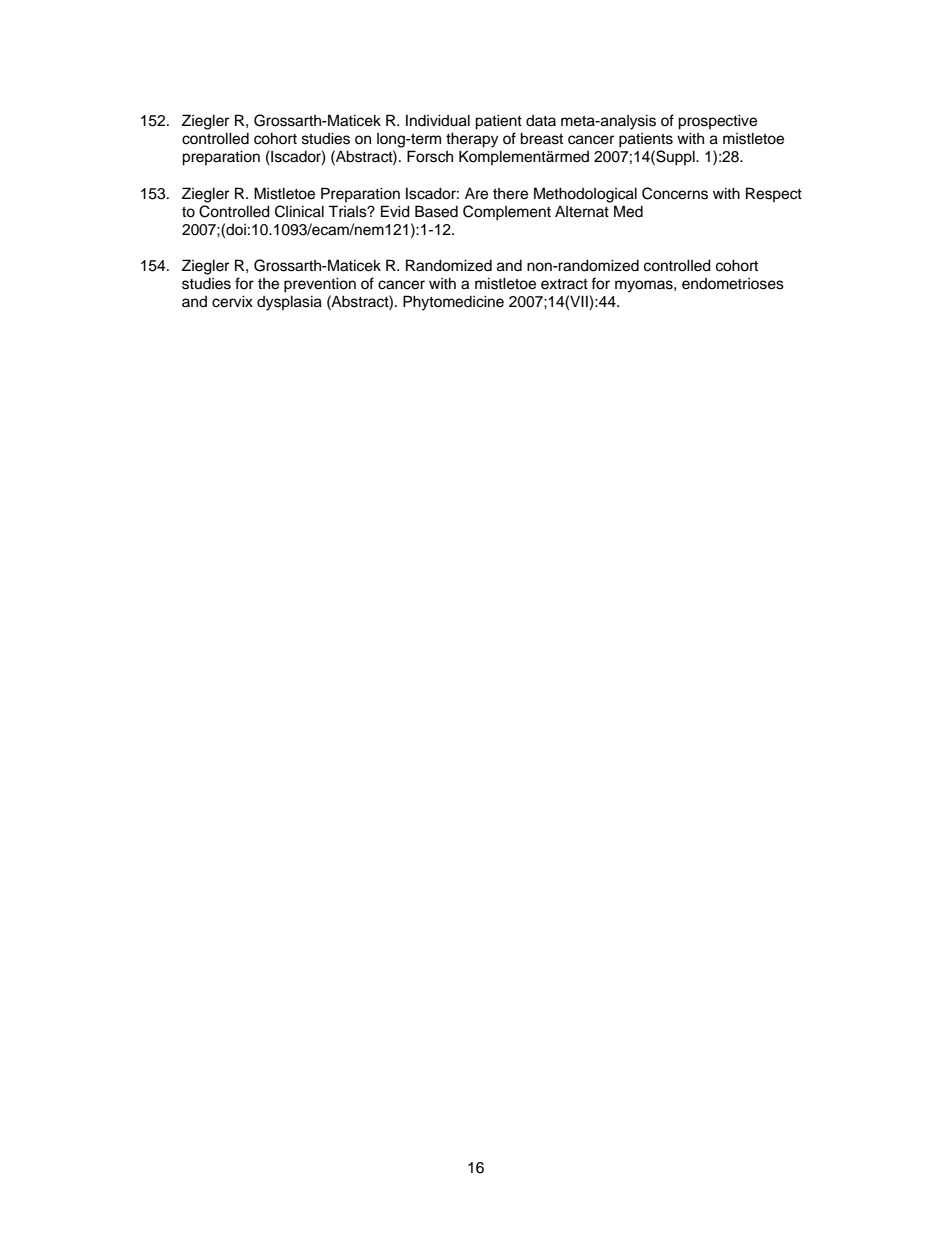 The height and width of the document is (1233, 952). Describe the element at coordinates (436, 211) in the document. I see `Based` at that location.
